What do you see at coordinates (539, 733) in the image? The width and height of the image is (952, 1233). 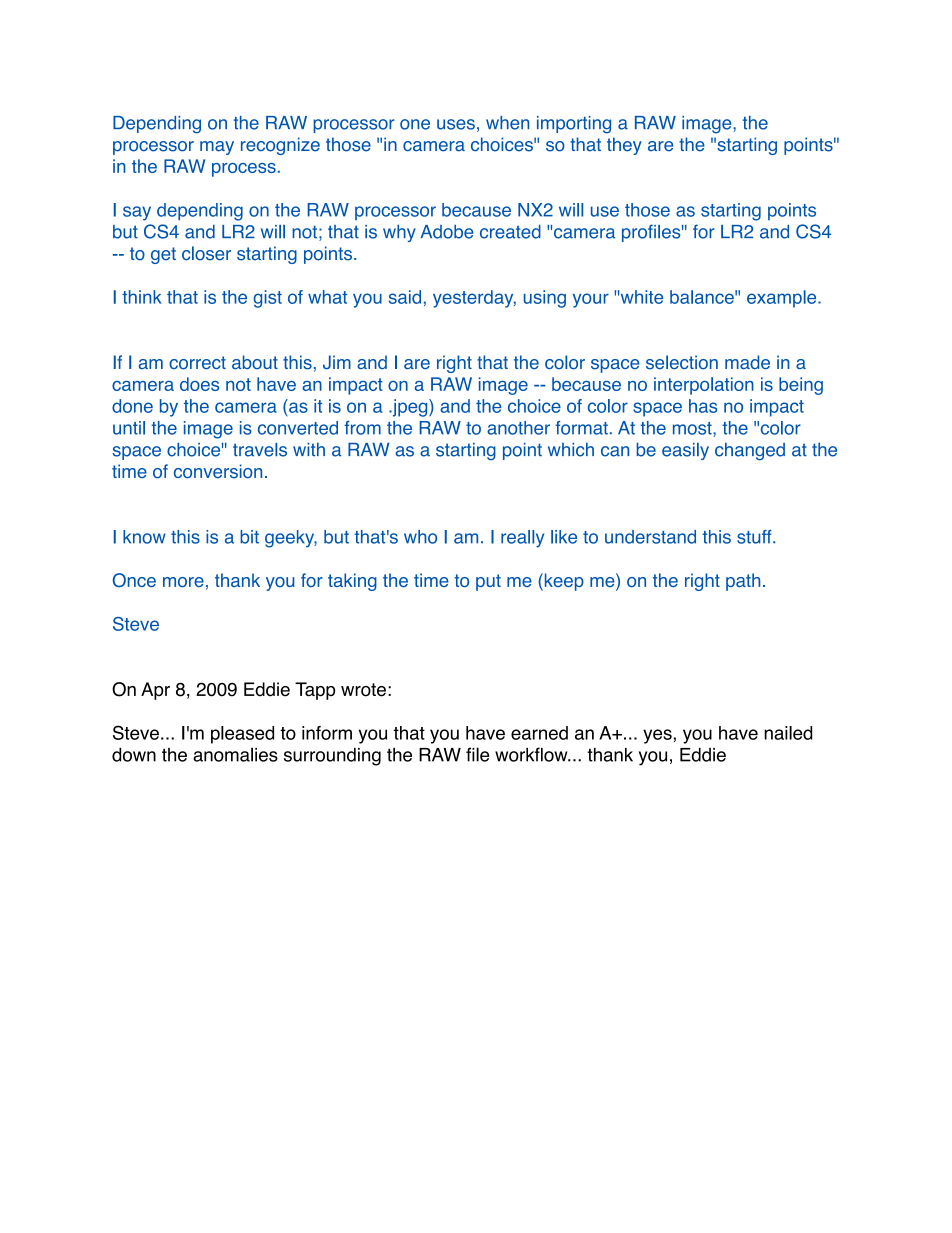 I see `earned` at bounding box center [539, 733].
